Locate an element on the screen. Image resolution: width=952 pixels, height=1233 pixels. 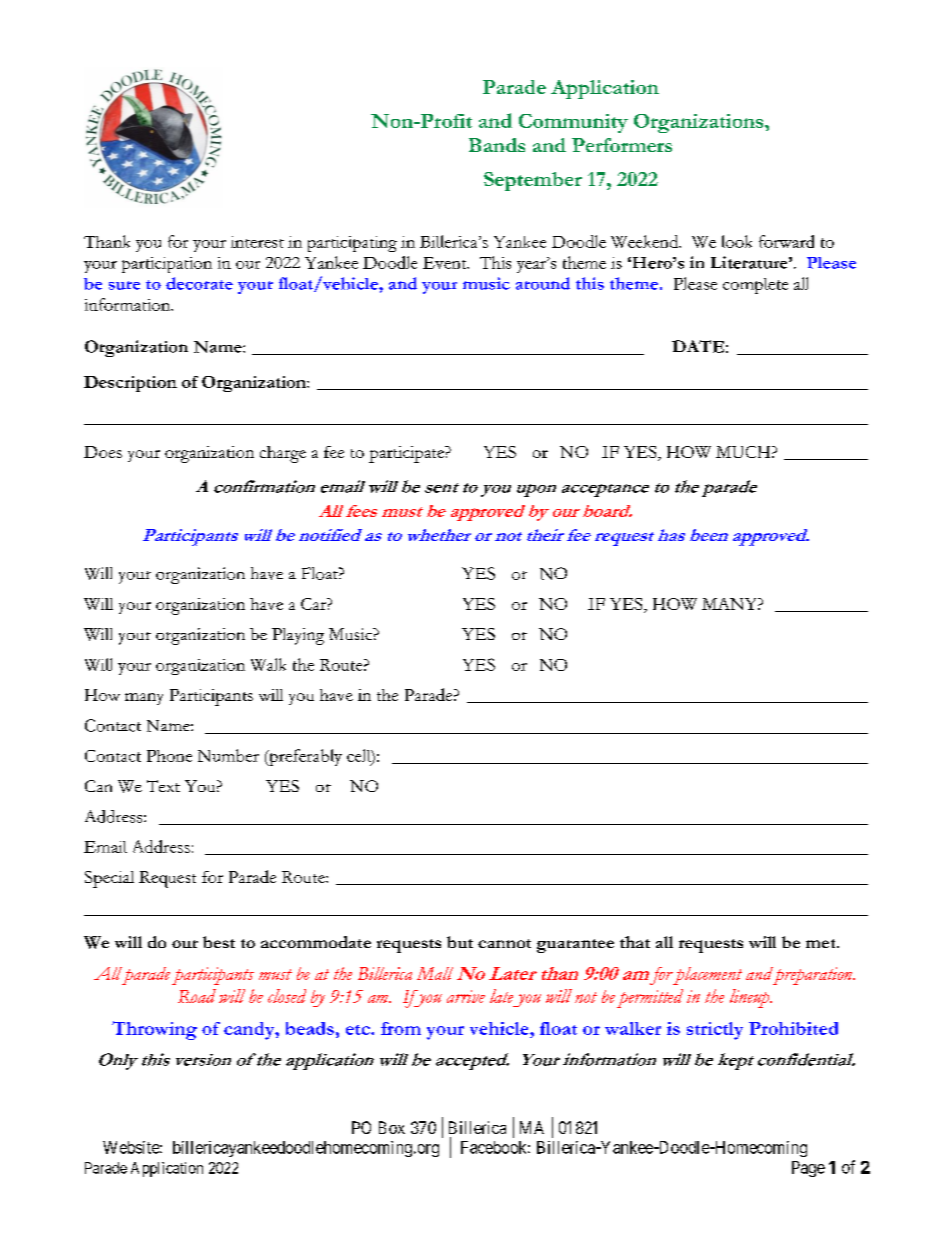
Bands is located at coordinates (497, 145).
